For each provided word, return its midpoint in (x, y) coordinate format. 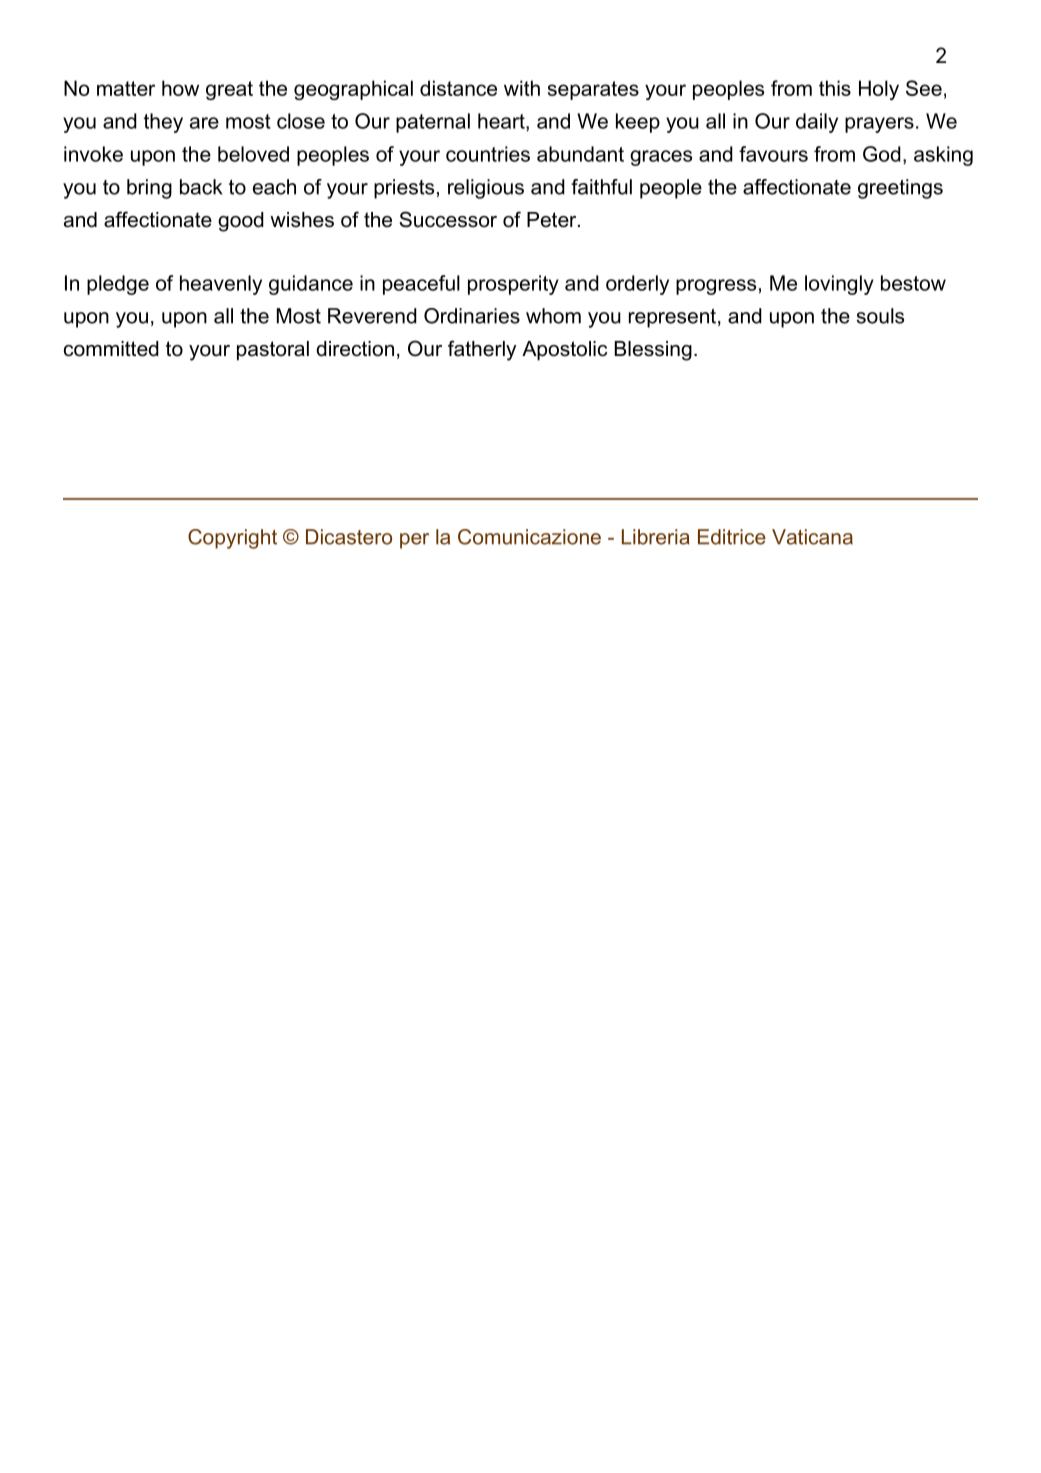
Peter (553, 220)
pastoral (273, 350)
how (180, 88)
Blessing (653, 351)
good (241, 222)
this (835, 88)
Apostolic (564, 350)
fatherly (482, 350)
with (522, 88)
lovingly (839, 285)
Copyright (232, 539)
